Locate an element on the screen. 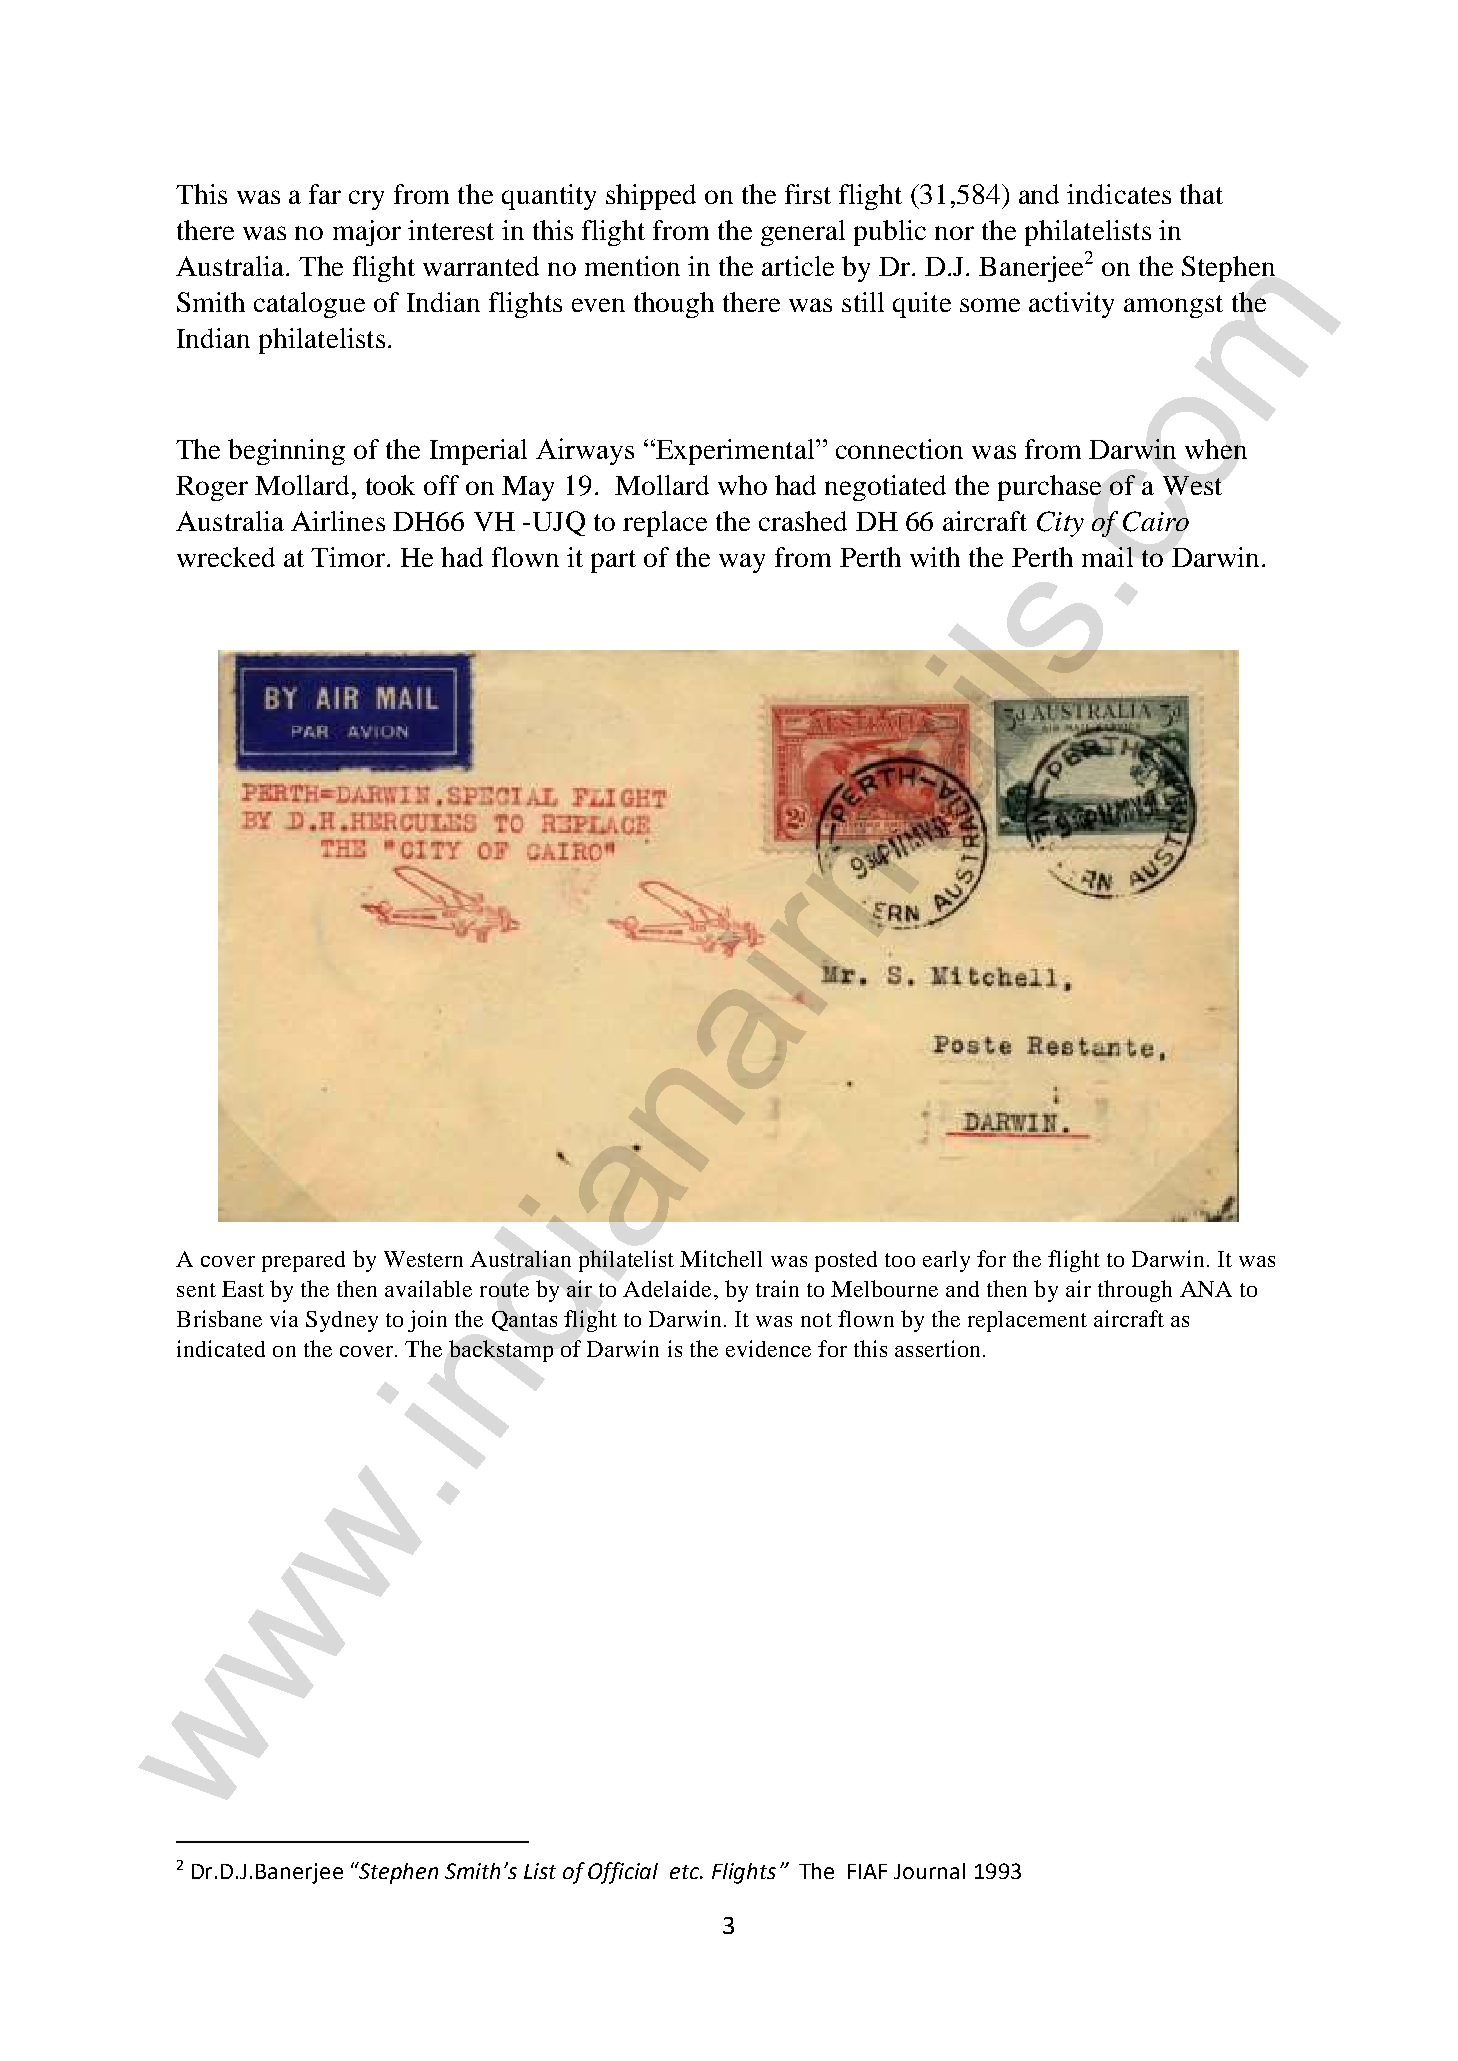  Journal is located at coordinates (929, 1871).
